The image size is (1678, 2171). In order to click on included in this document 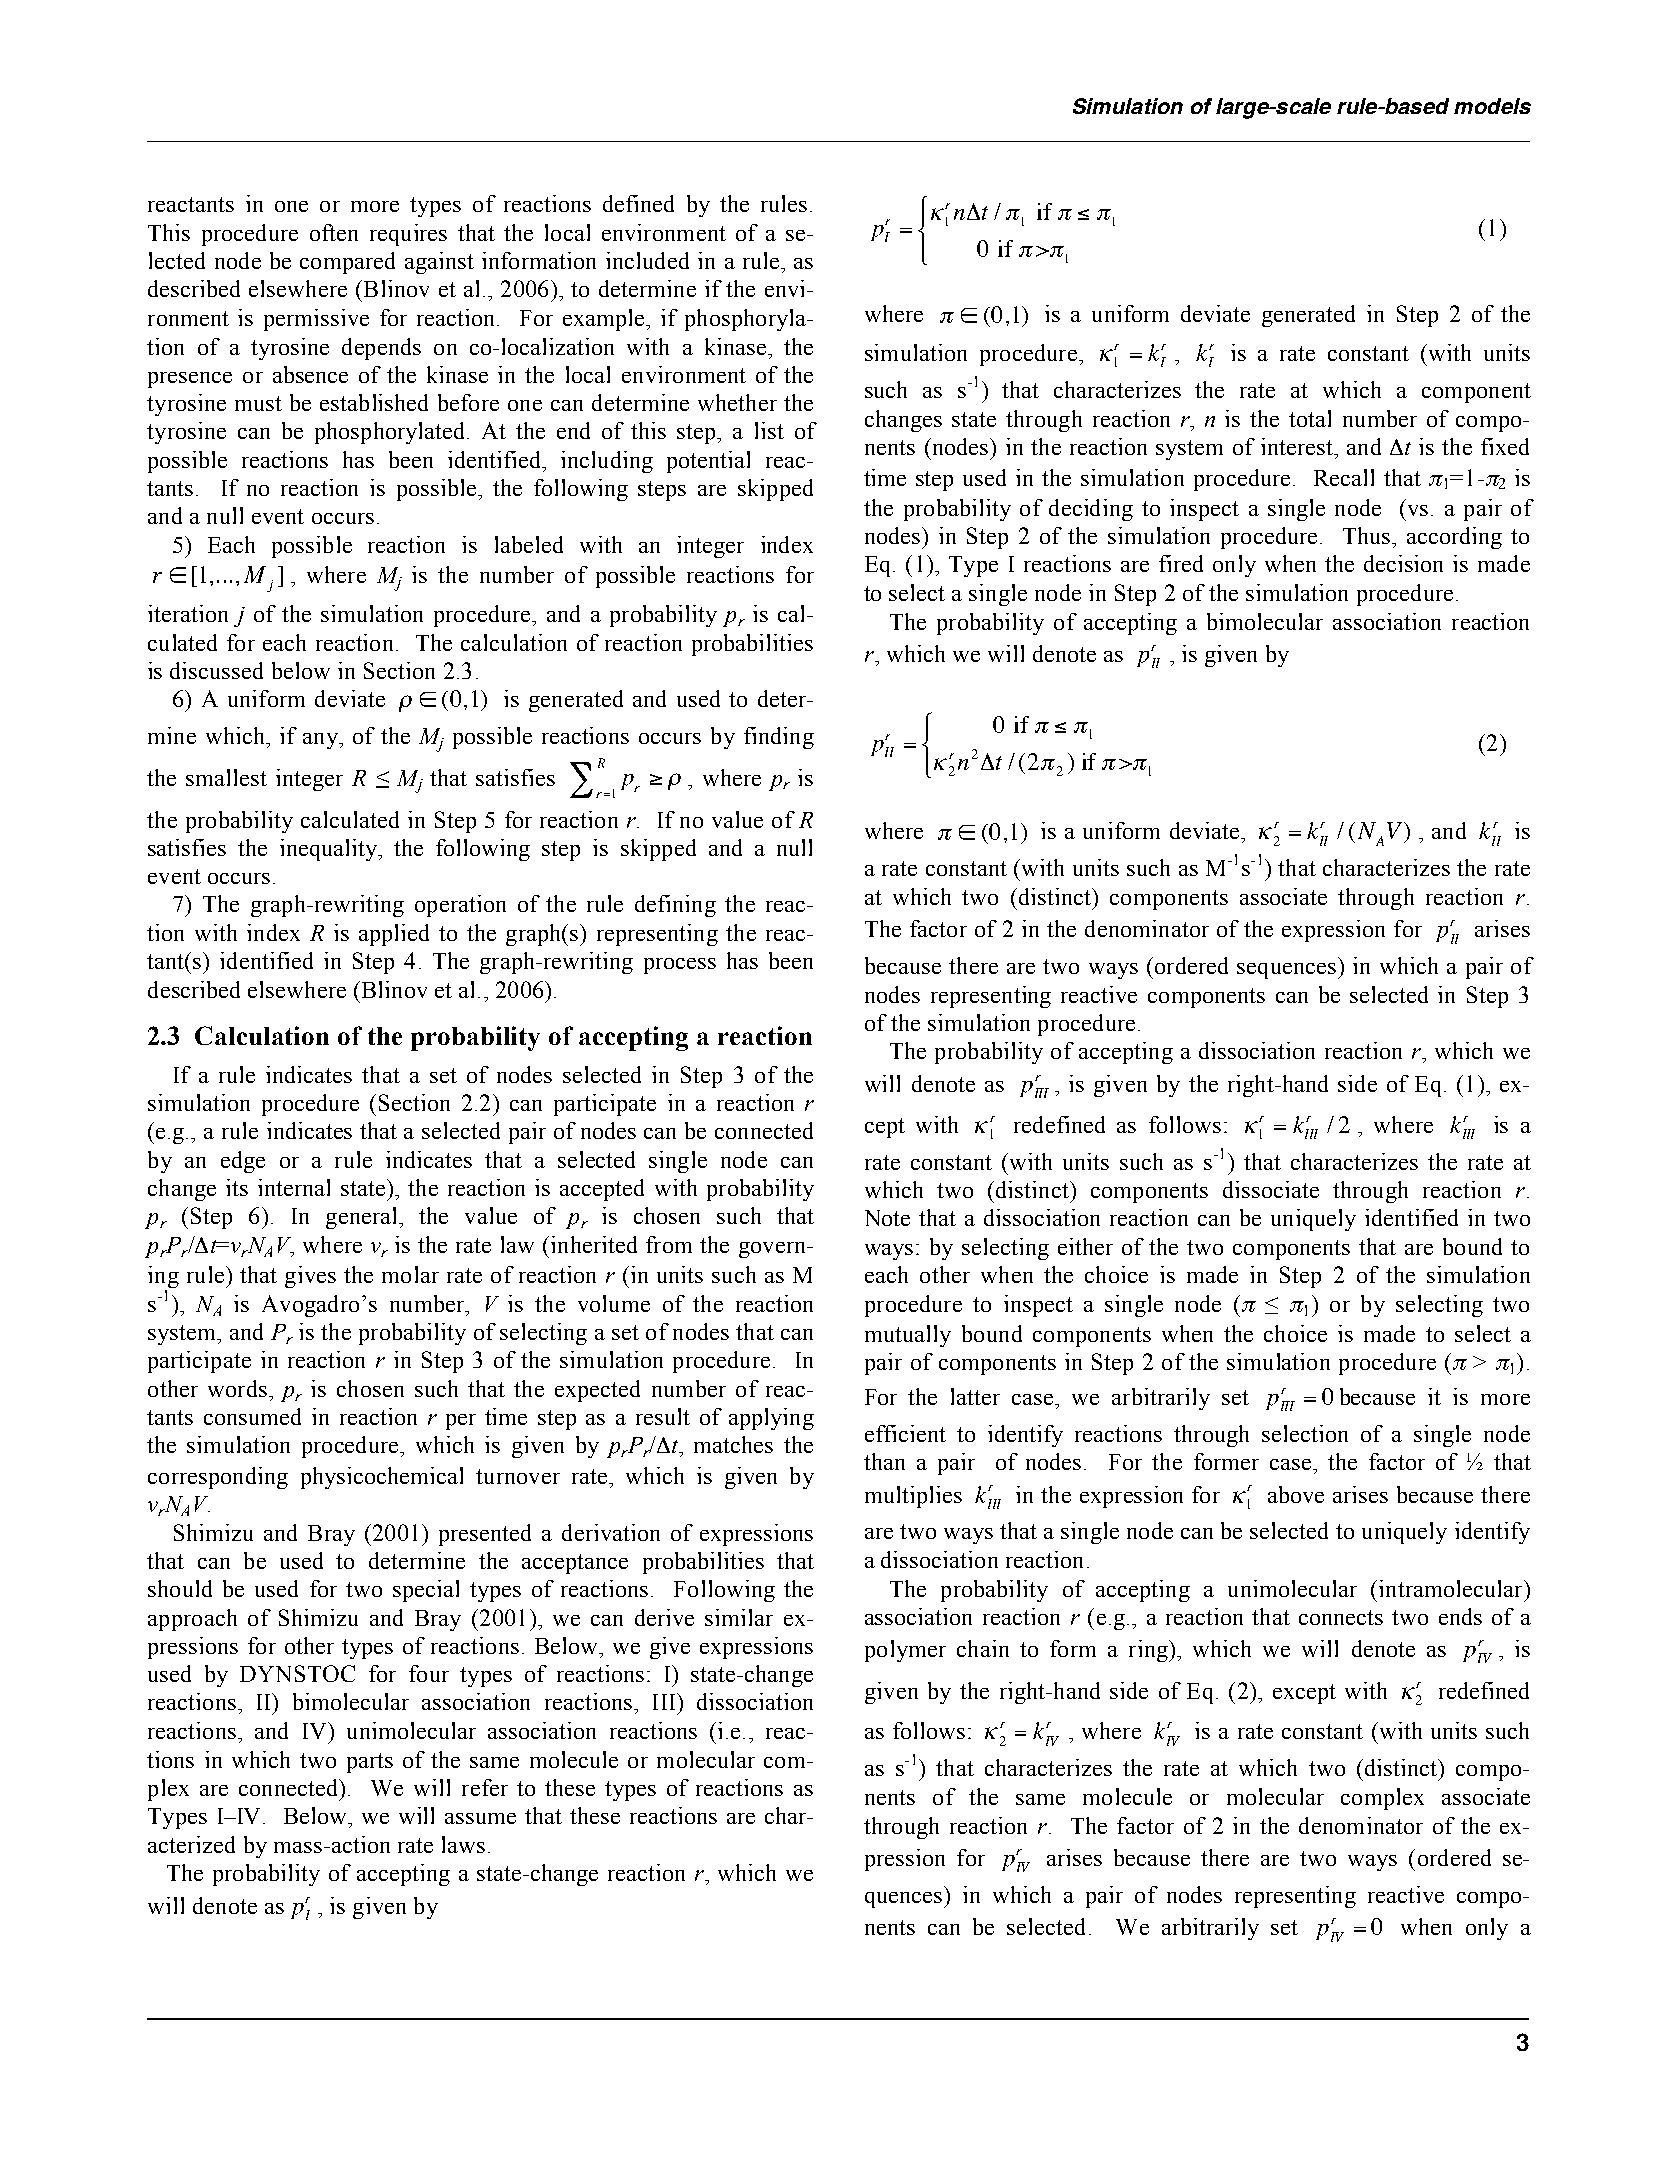, I will do `click(647, 260)`.
